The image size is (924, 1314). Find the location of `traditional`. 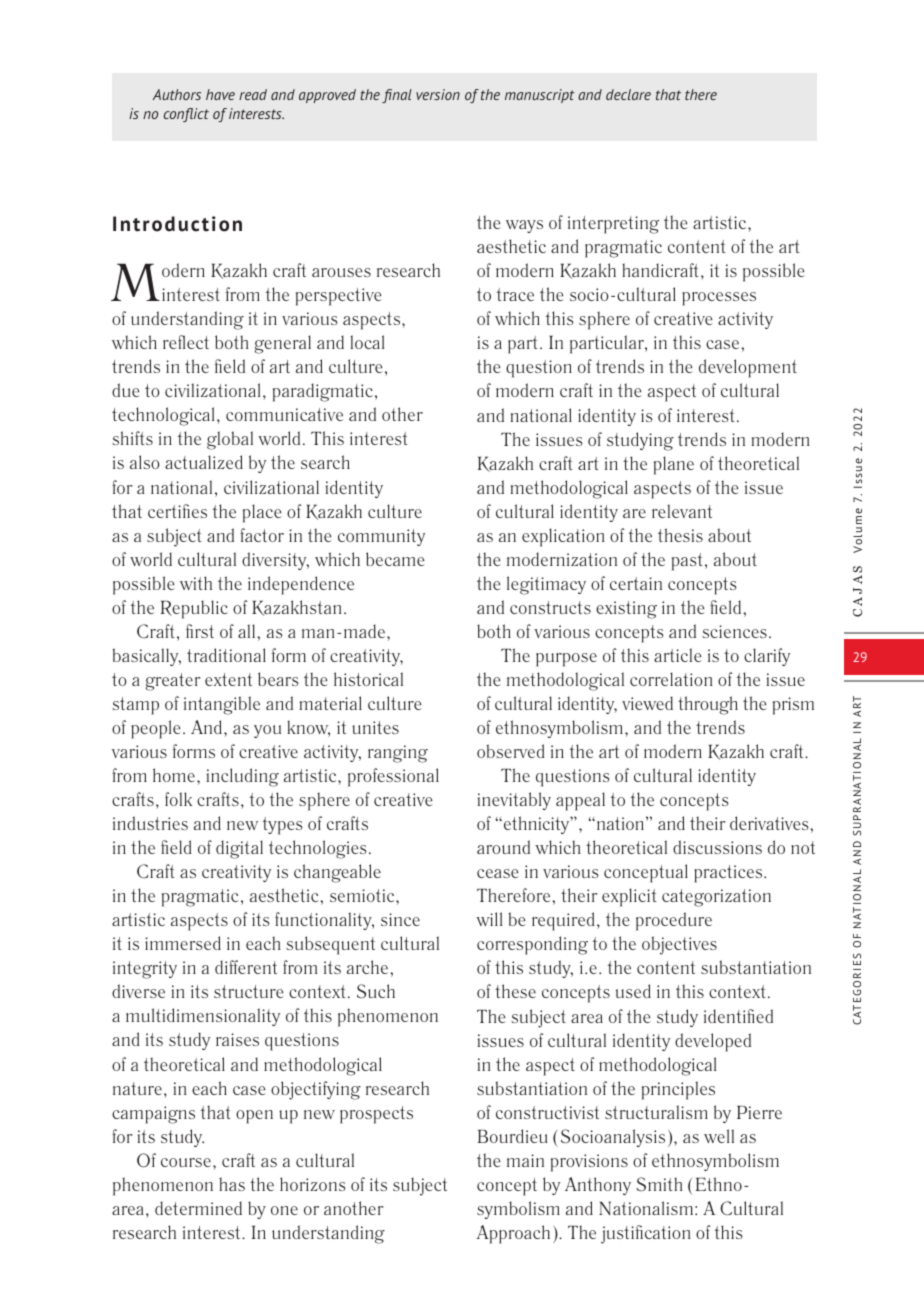

traditional is located at coordinates (226, 655).
